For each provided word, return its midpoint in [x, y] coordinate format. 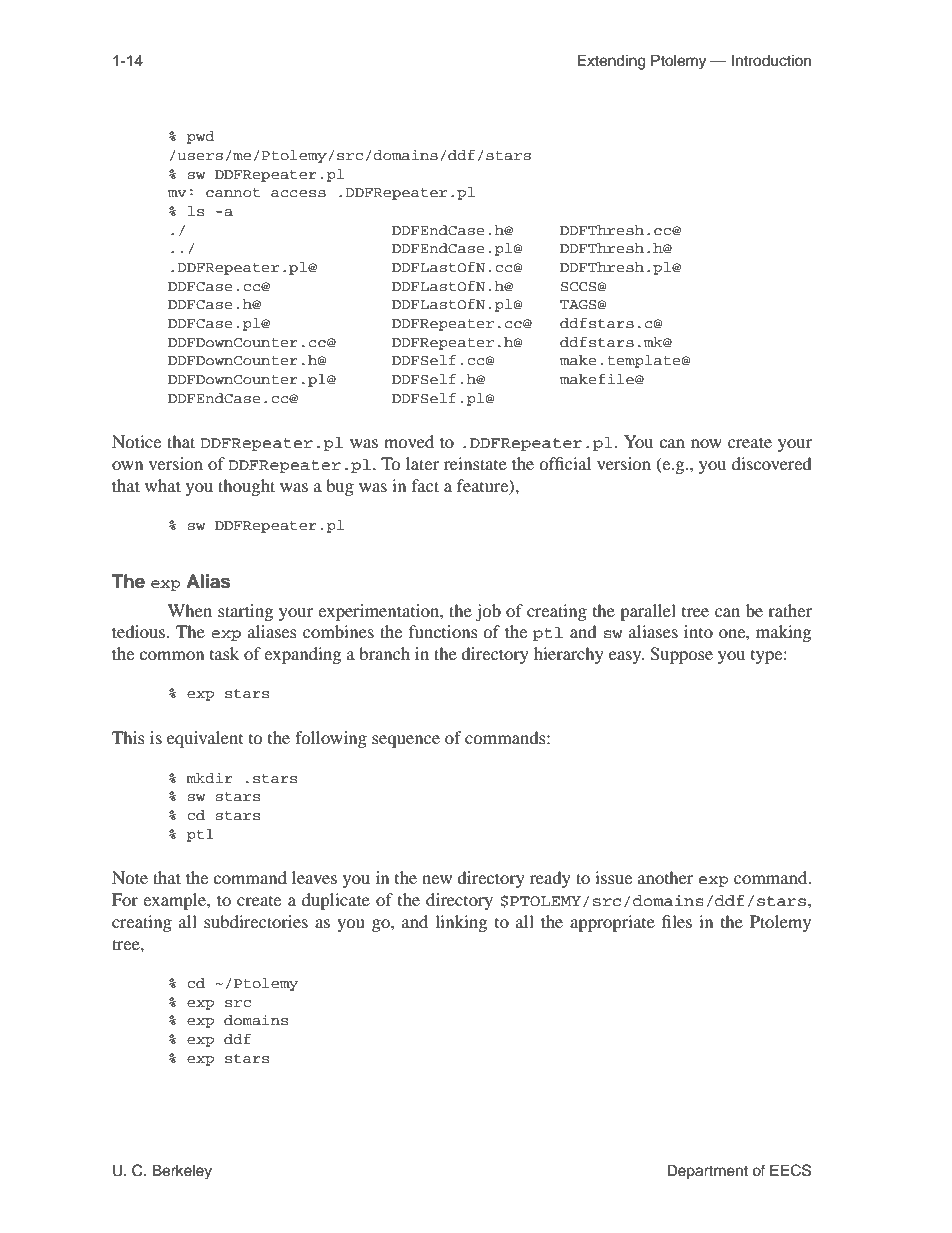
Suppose [681, 655]
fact [425, 485]
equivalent [205, 739]
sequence [406, 741]
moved [409, 441]
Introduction [771, 61]
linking [461, 923]
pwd [200, 137]
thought [246, 487]
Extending [612, 62]
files [677, 921]
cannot [233, 193]
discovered [772, 463]
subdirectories [256, 921]
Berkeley [182, 1172]
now [706, 443]
